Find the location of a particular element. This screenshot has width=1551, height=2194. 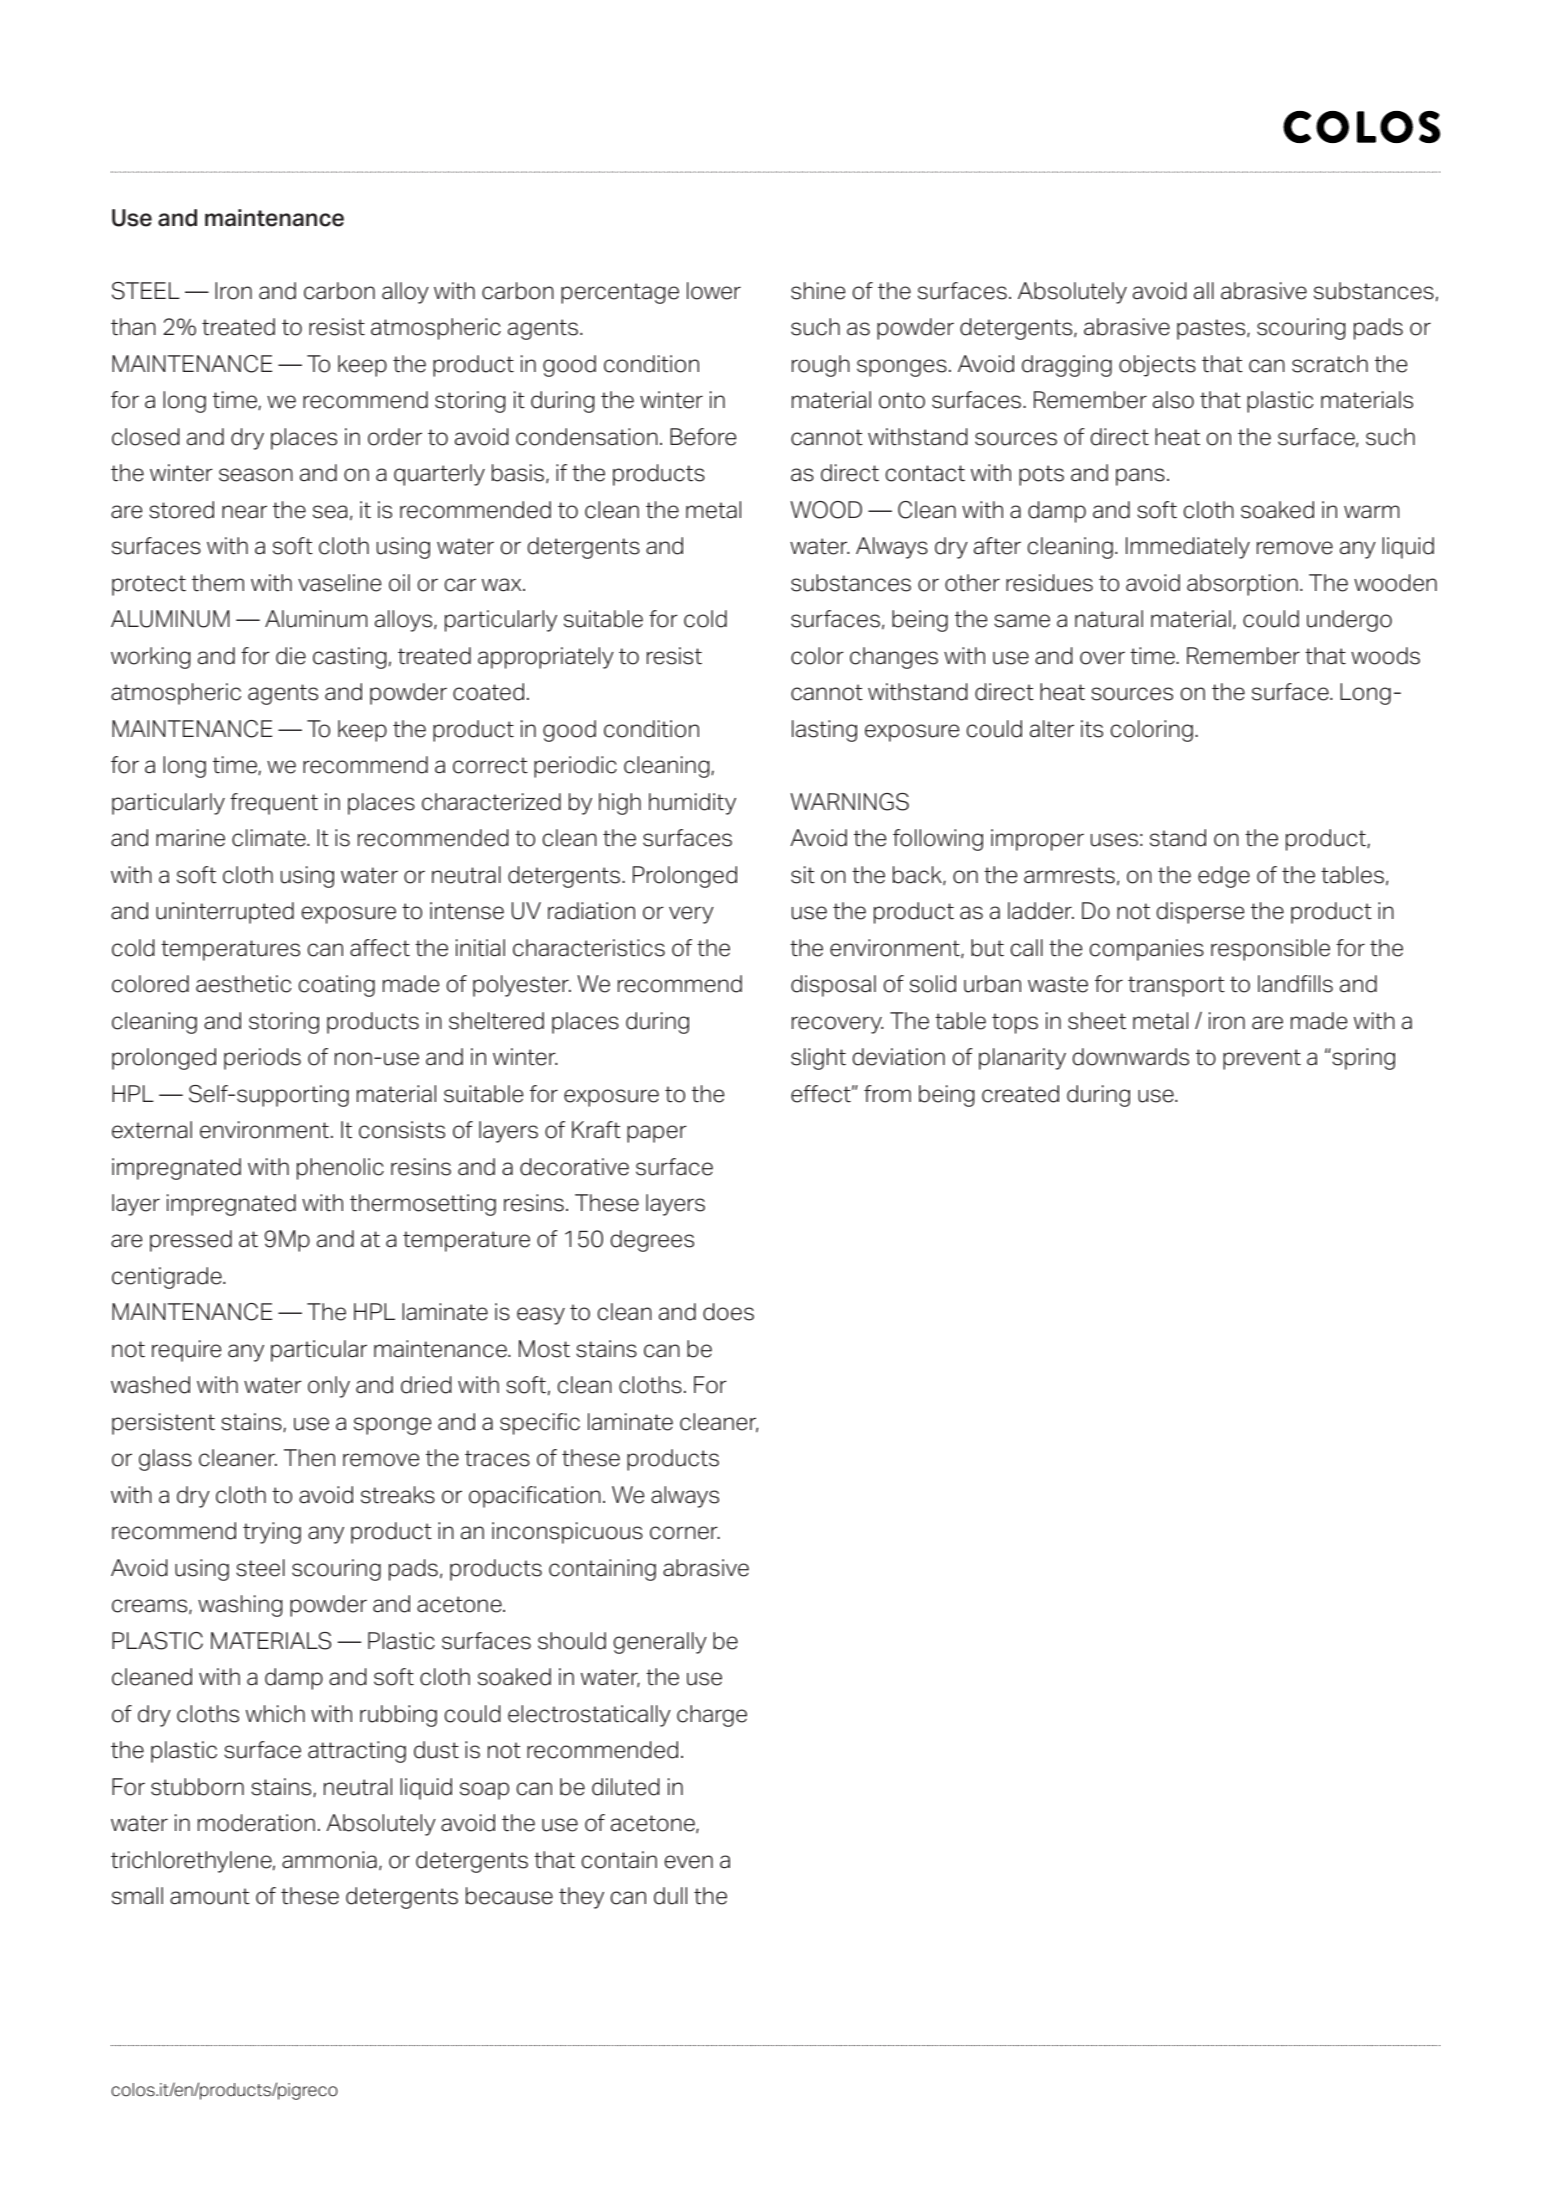

moderation is located at coordinates (256, 1823).
